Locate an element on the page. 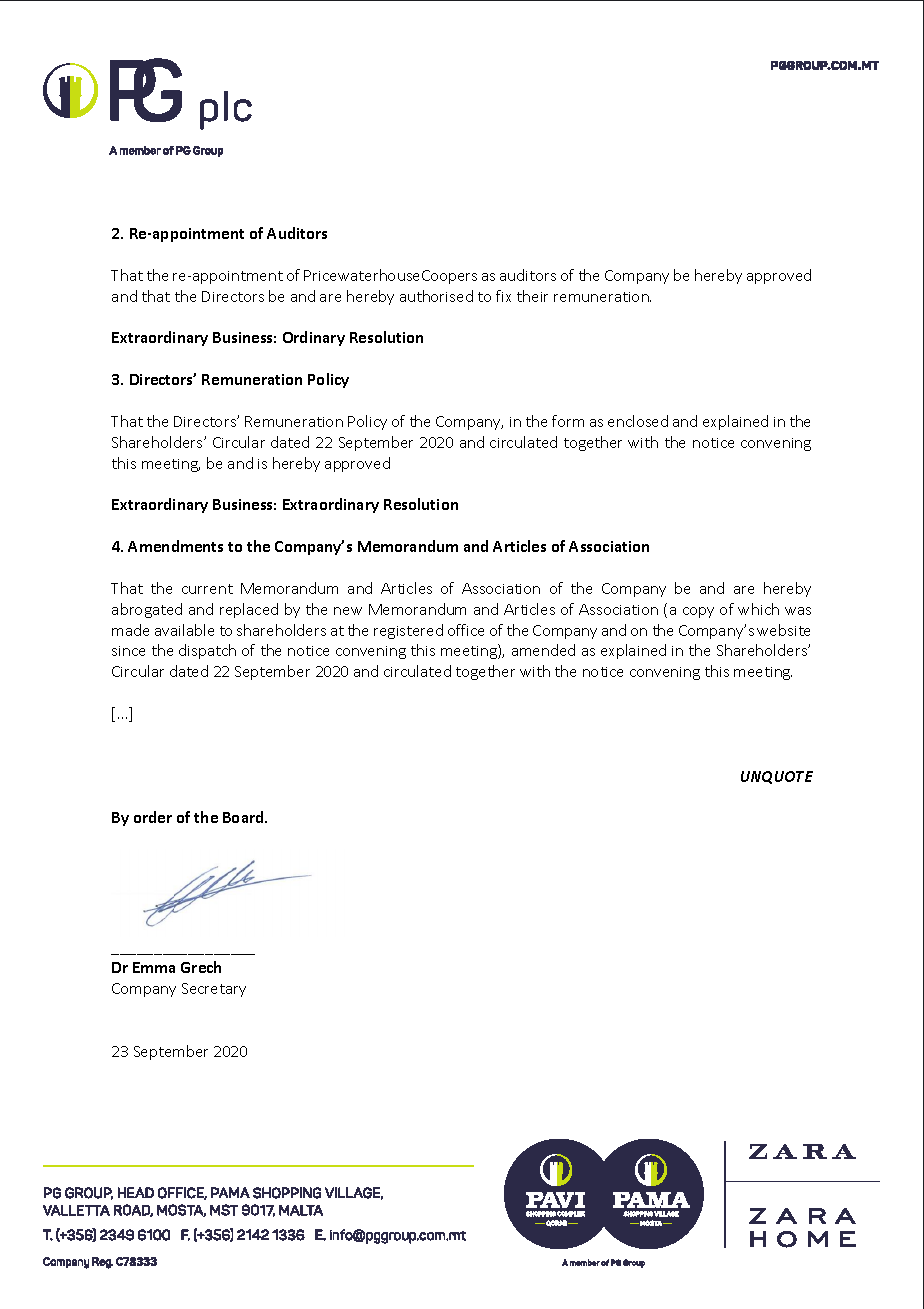 This image has height=1309, width=924. their is located at coordinates (532, 296).
